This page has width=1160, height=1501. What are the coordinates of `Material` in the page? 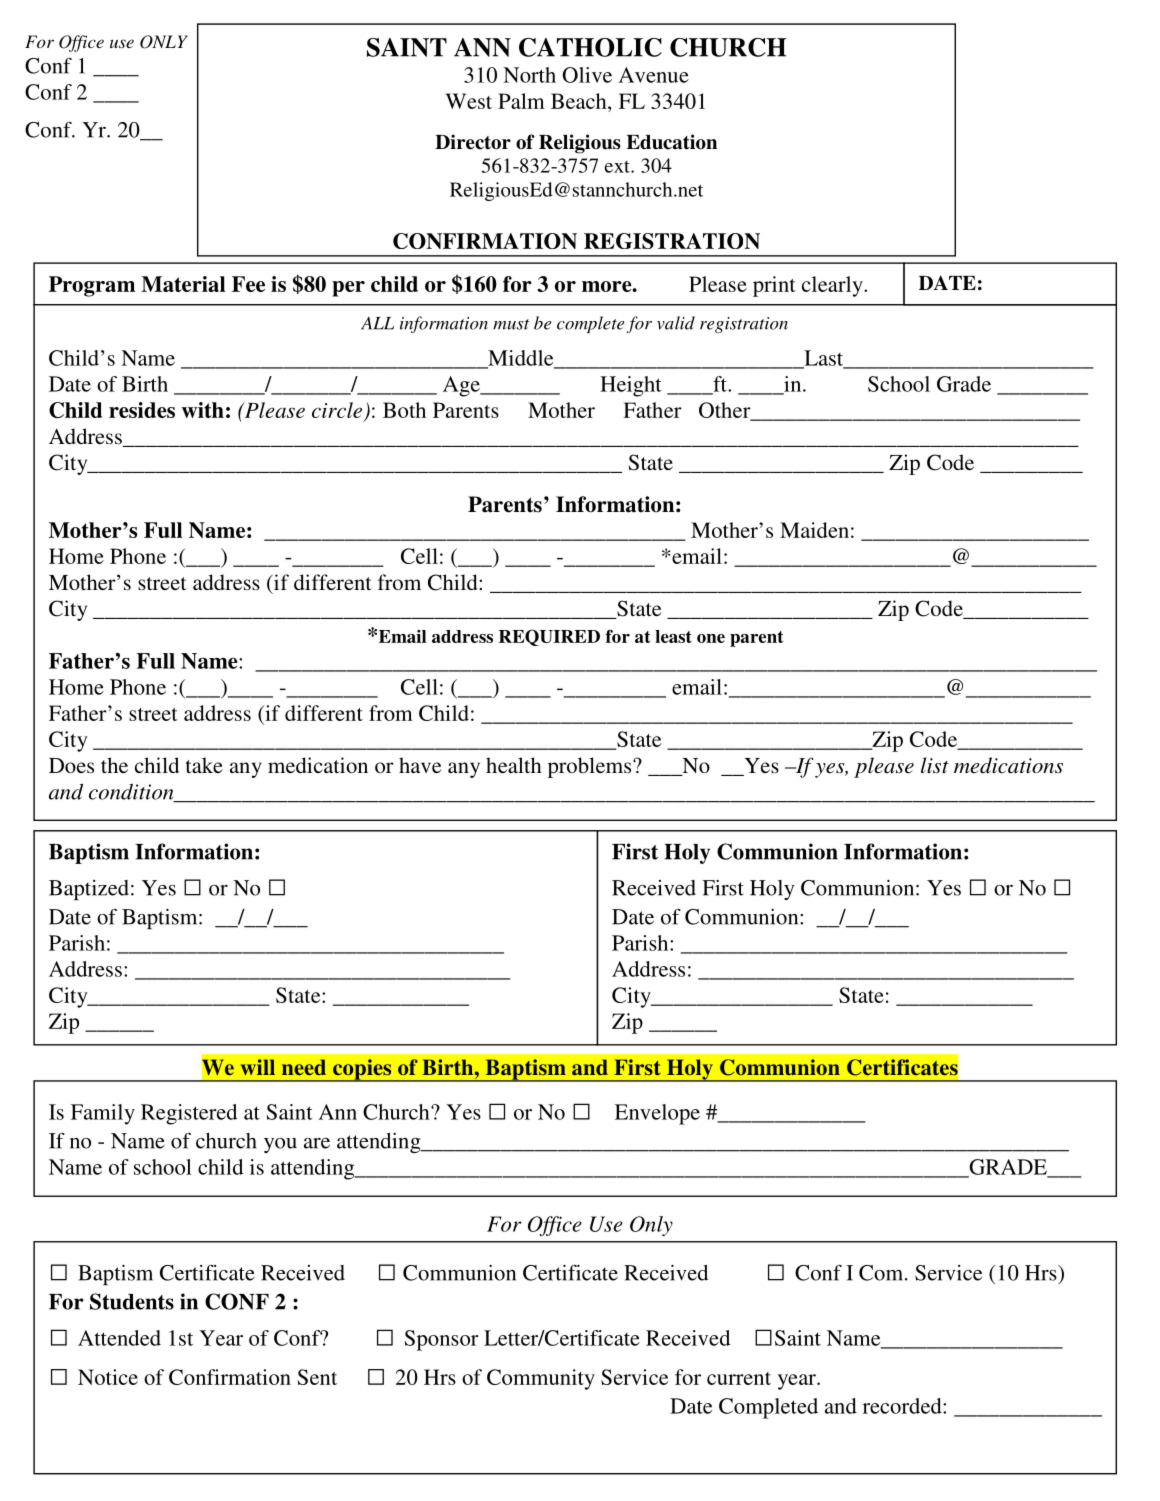 It's located at (183, 284).
